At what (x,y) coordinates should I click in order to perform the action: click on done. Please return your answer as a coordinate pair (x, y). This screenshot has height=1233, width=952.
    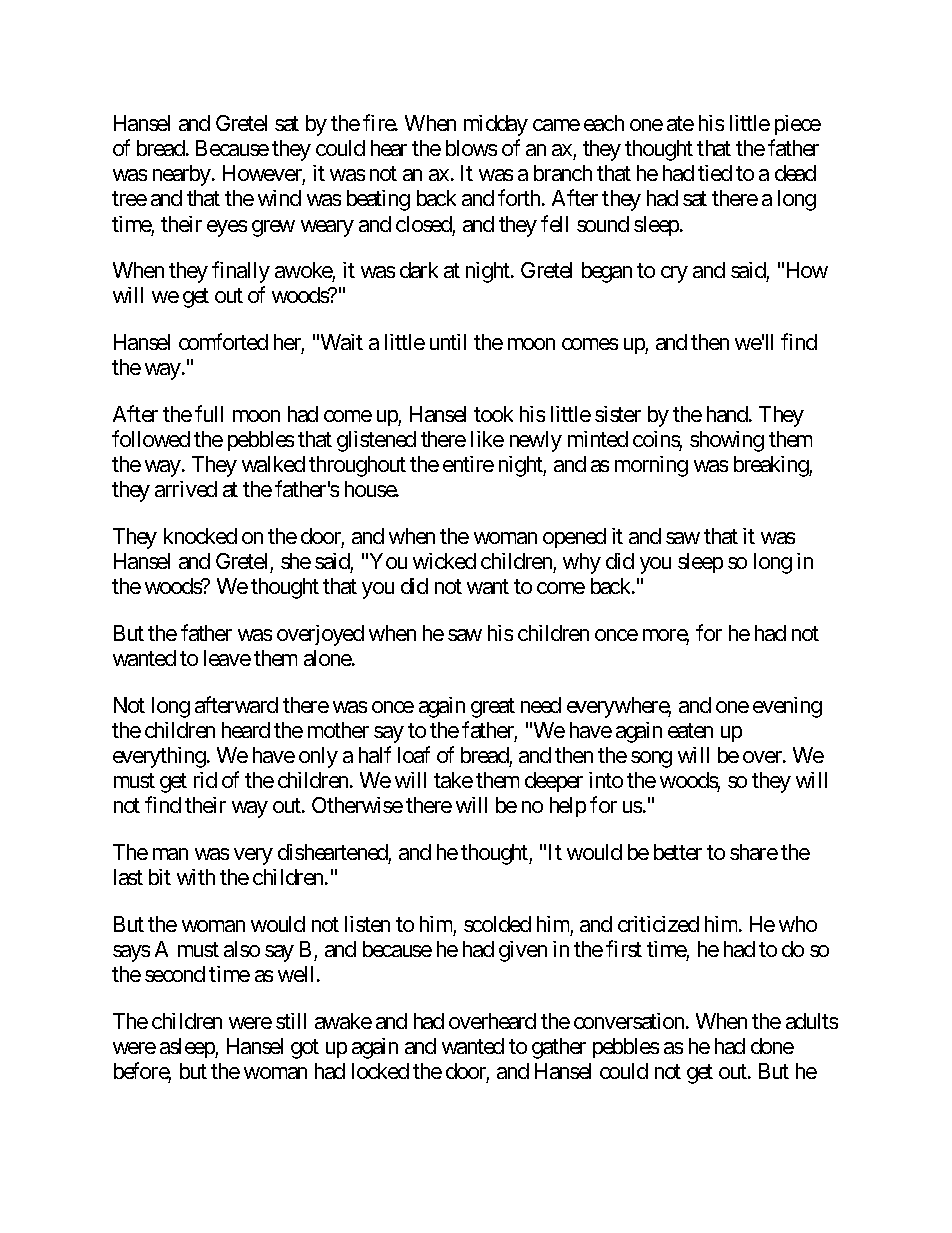
    Looking at the image, I should click on (772, 1046).
